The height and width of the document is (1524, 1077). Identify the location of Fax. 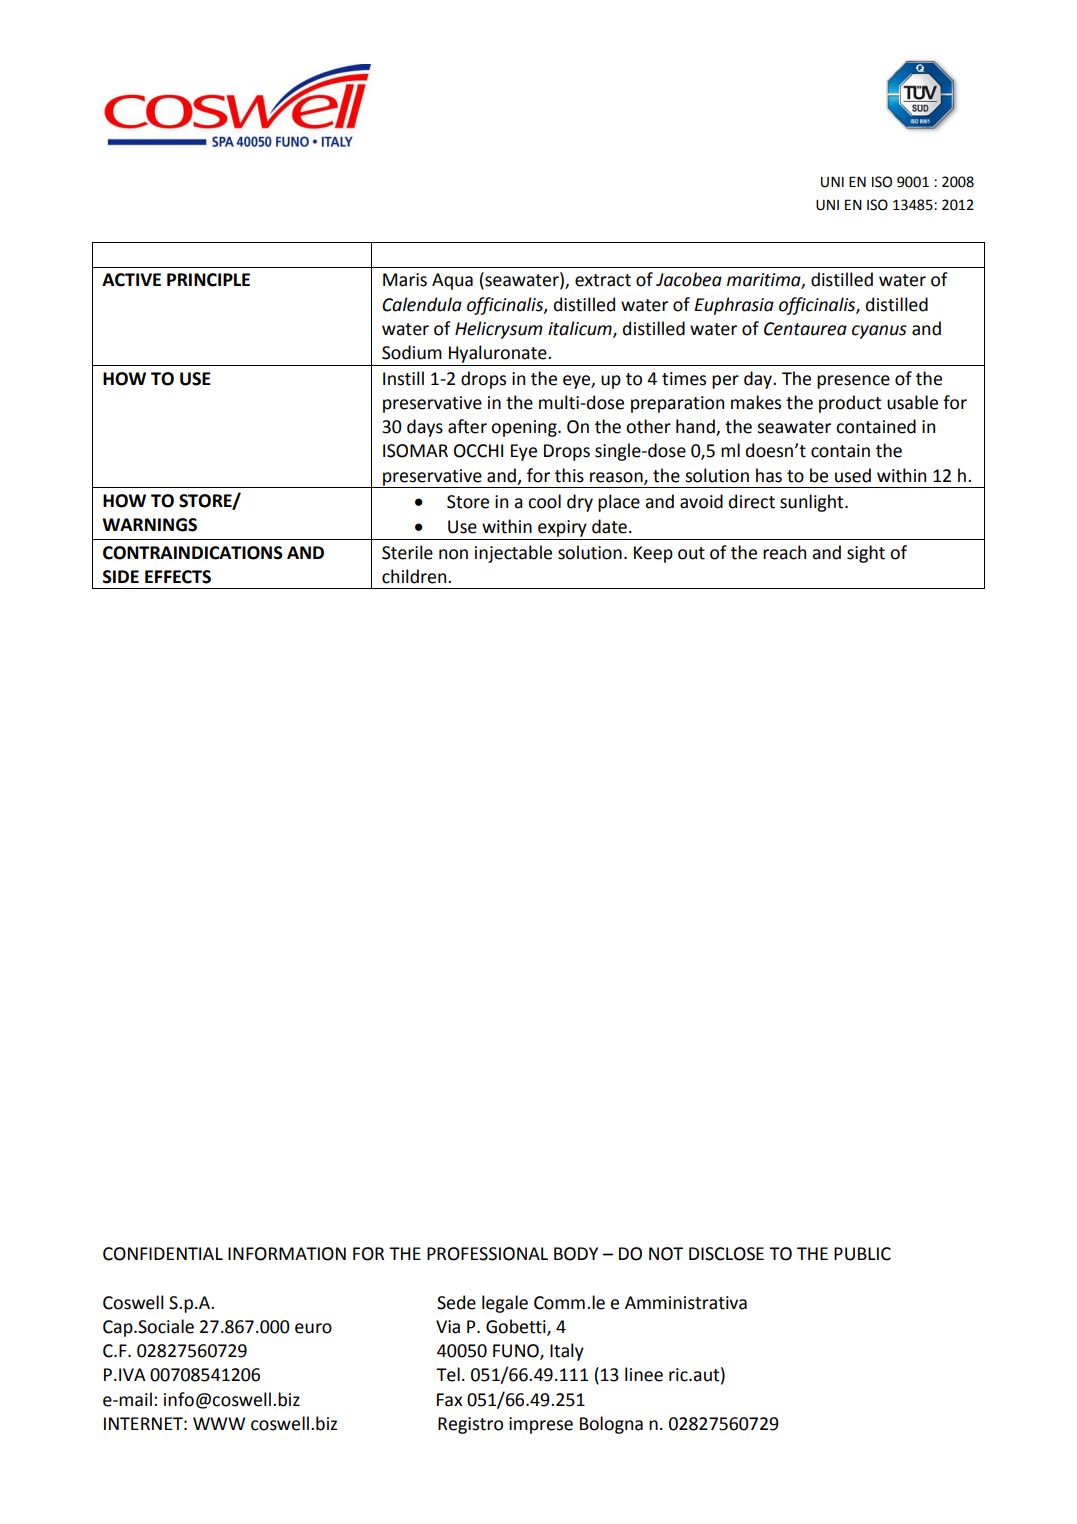
(449, 1400).
